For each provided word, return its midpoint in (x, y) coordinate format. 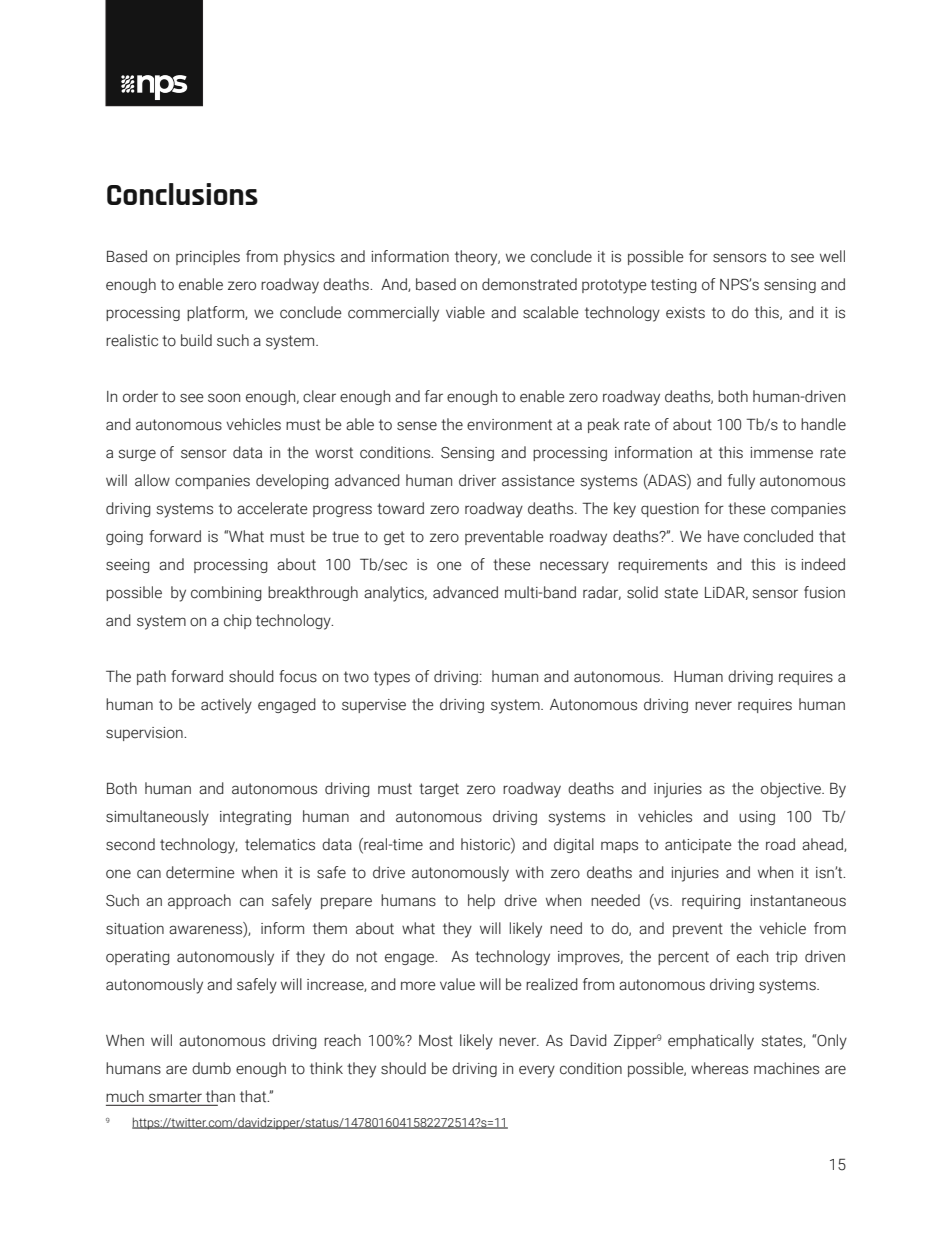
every (537, 1071)
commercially (393, 314)
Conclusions (182, 194)
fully (741, 482)
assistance (538, 481)
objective (792, 790)
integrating (255, 818)
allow (152, 480)
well (832, 256)
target (439, 790)
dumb (211, 1068)
